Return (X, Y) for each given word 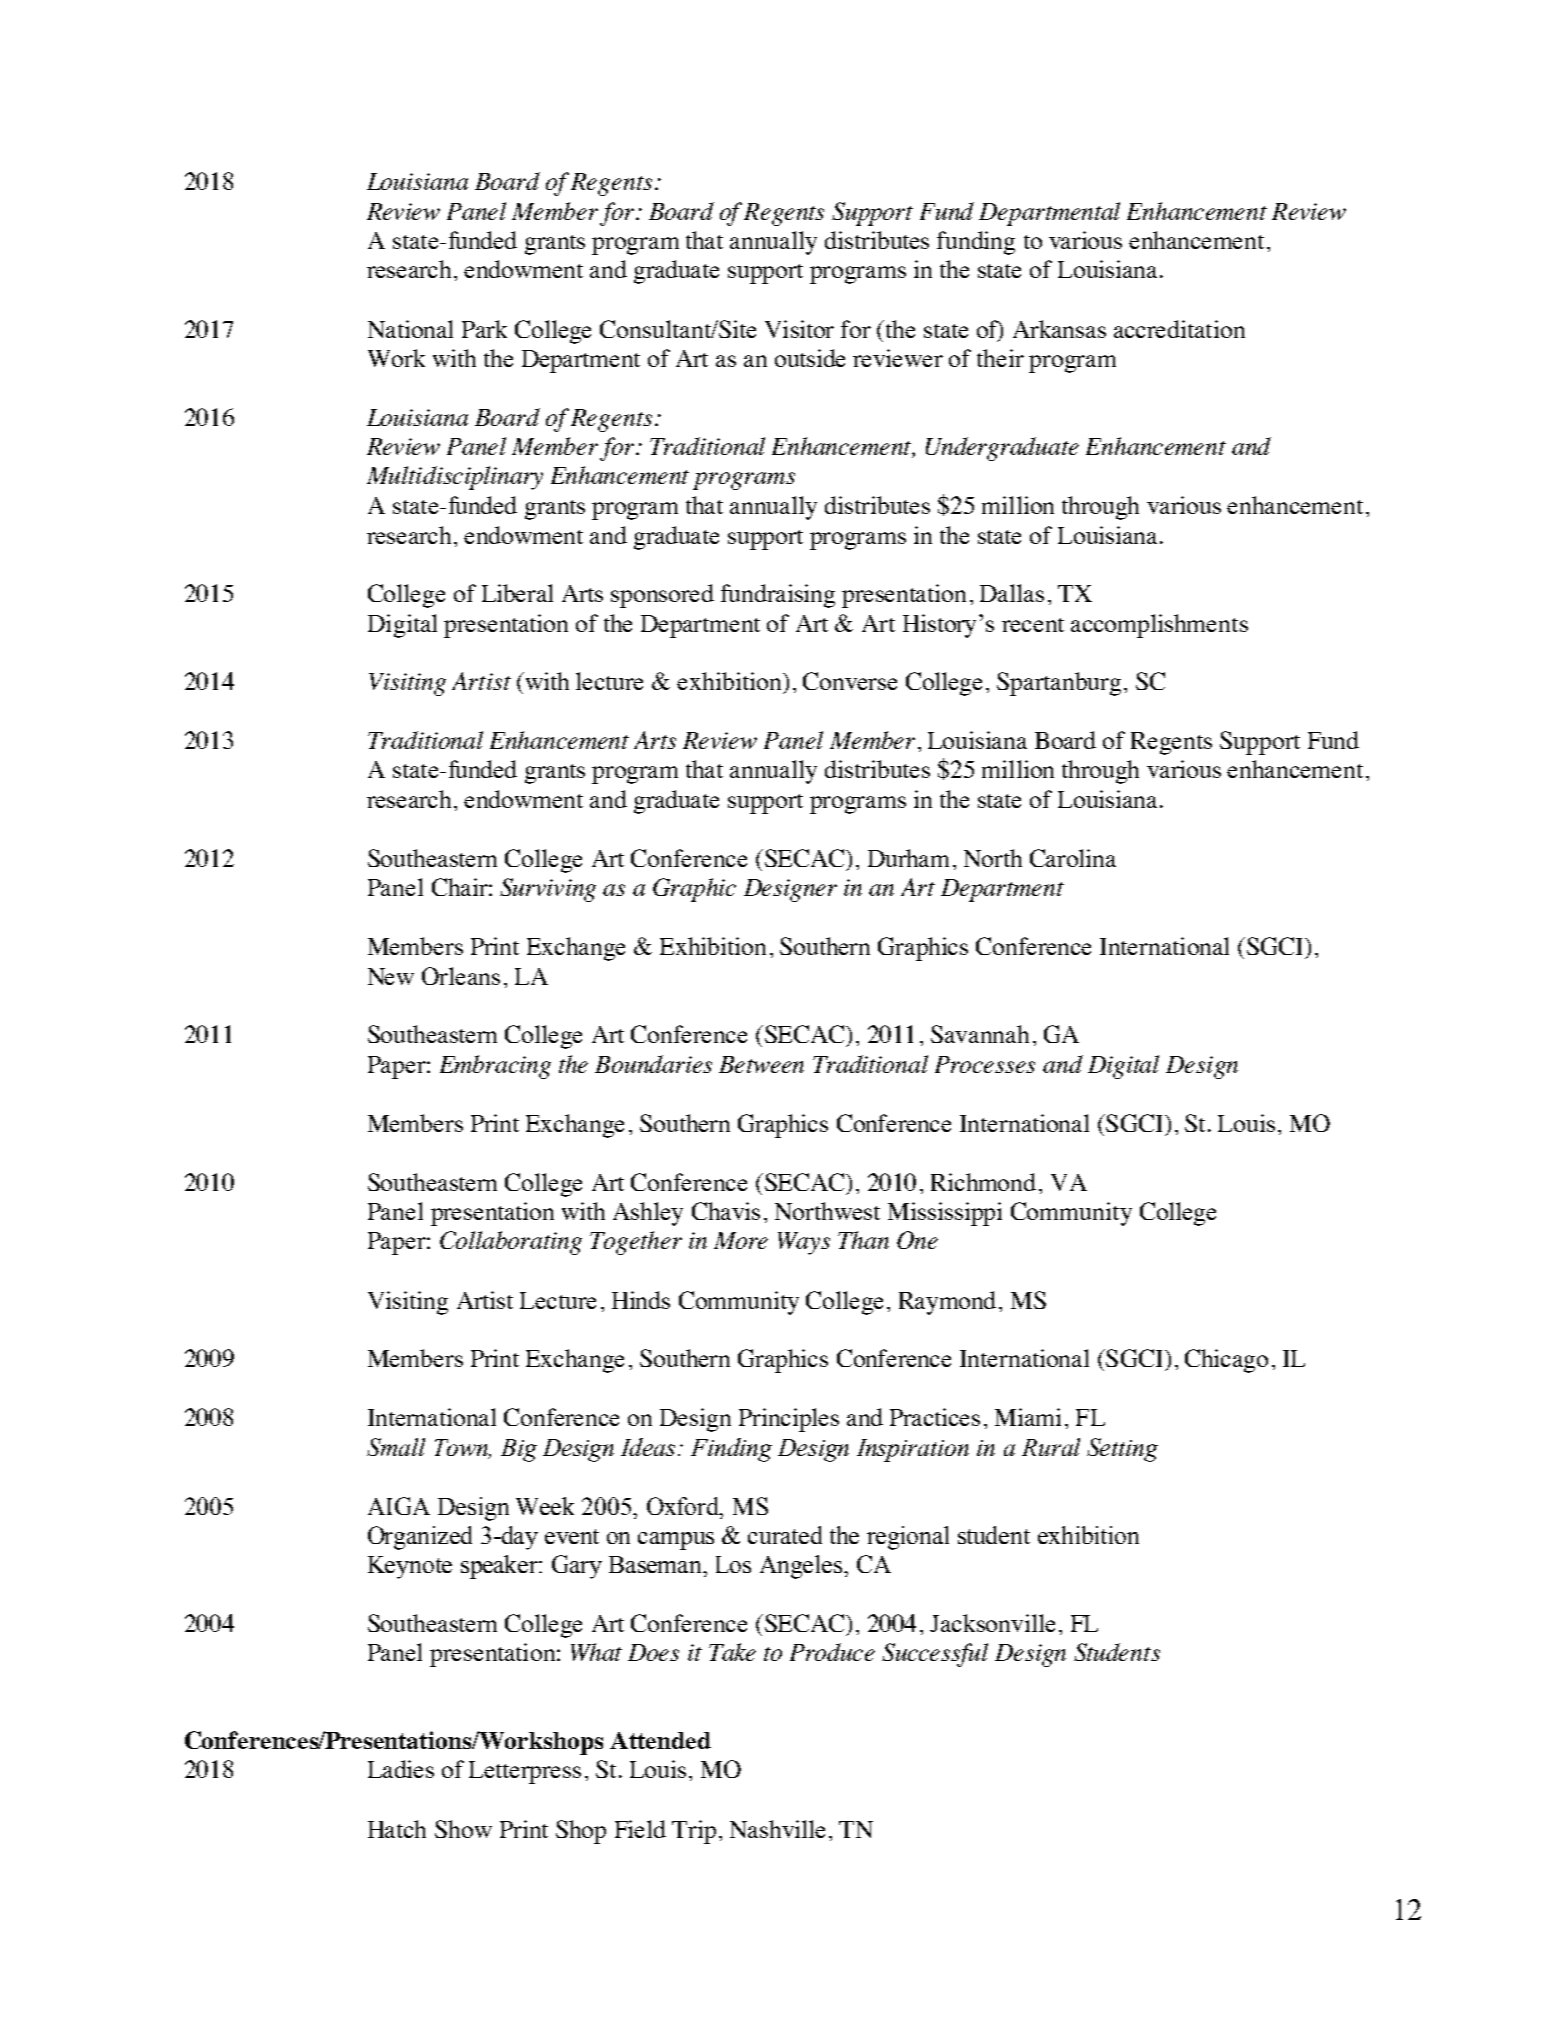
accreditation (1179, 329)
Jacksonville (992, 1623)
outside (810, 358)
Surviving (548, 890)
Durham (908, 858)
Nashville (777, 1829)
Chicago (1226, 1361)
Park (484, 329)
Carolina (1073, 858)
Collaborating (511, 1243)
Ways (804, 1243)
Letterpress (525, 1772)
